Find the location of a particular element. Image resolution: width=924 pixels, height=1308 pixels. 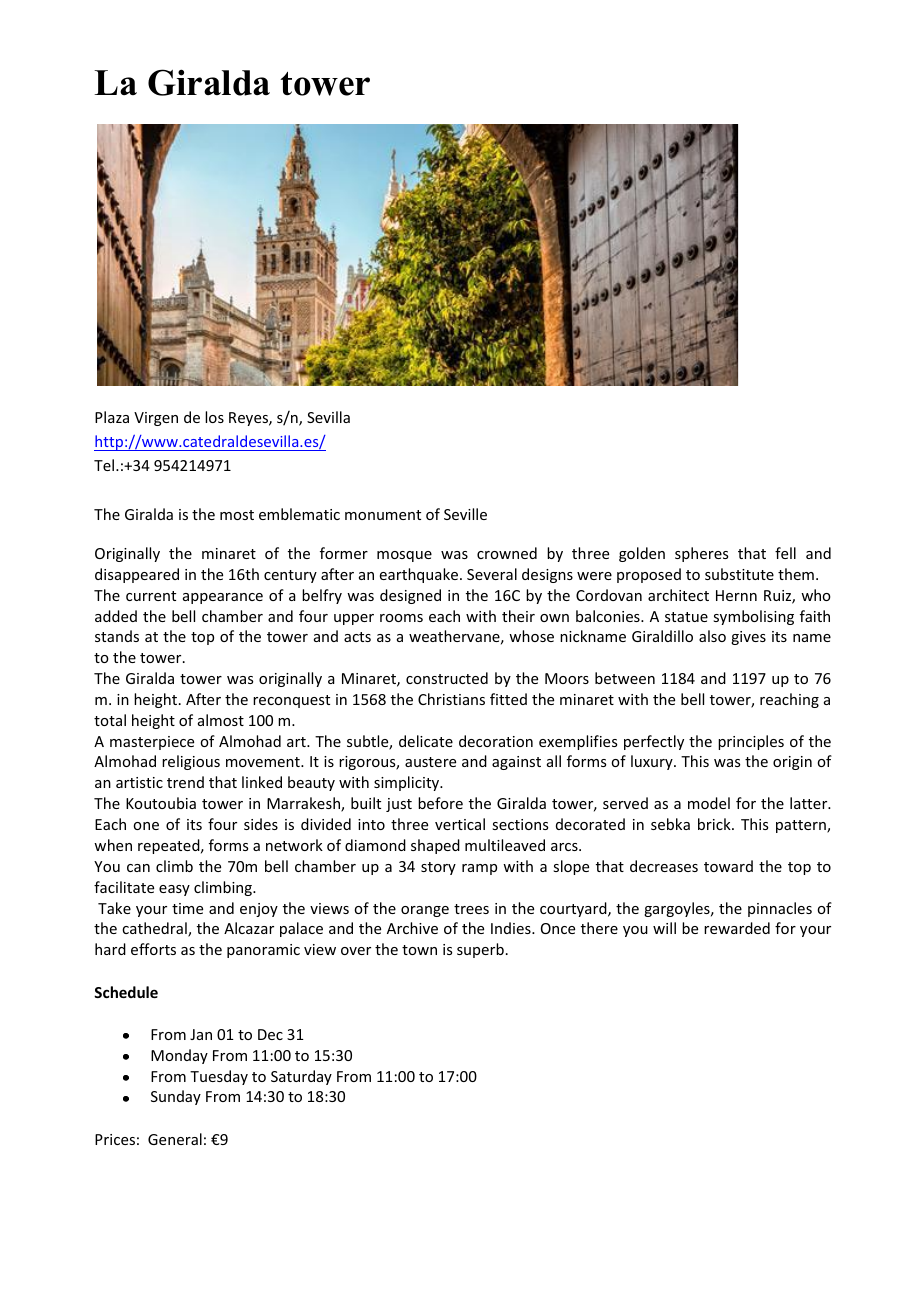

Saturday is located at coordinates (301, 1077).
